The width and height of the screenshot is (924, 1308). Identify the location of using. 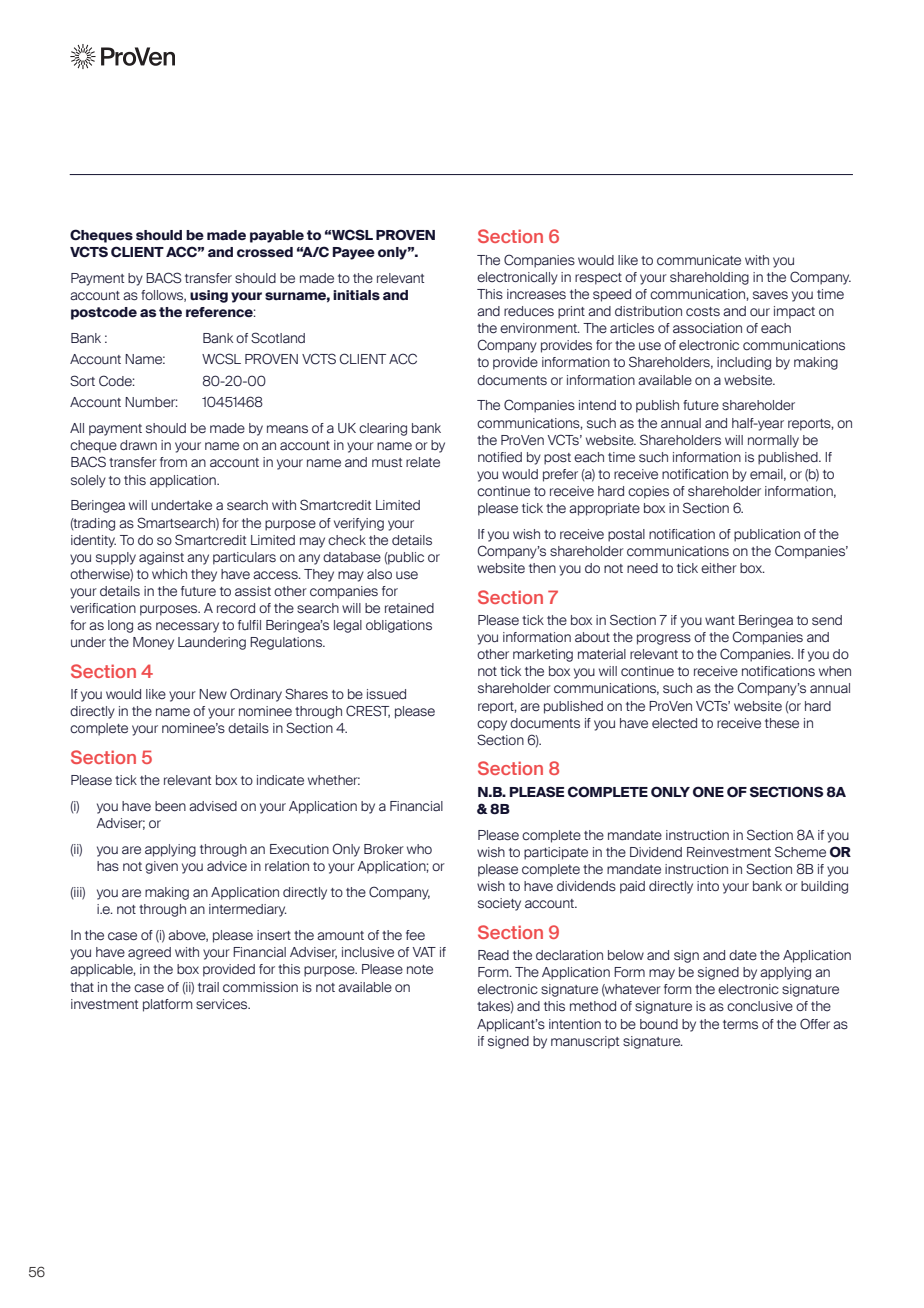
(209, 296).
